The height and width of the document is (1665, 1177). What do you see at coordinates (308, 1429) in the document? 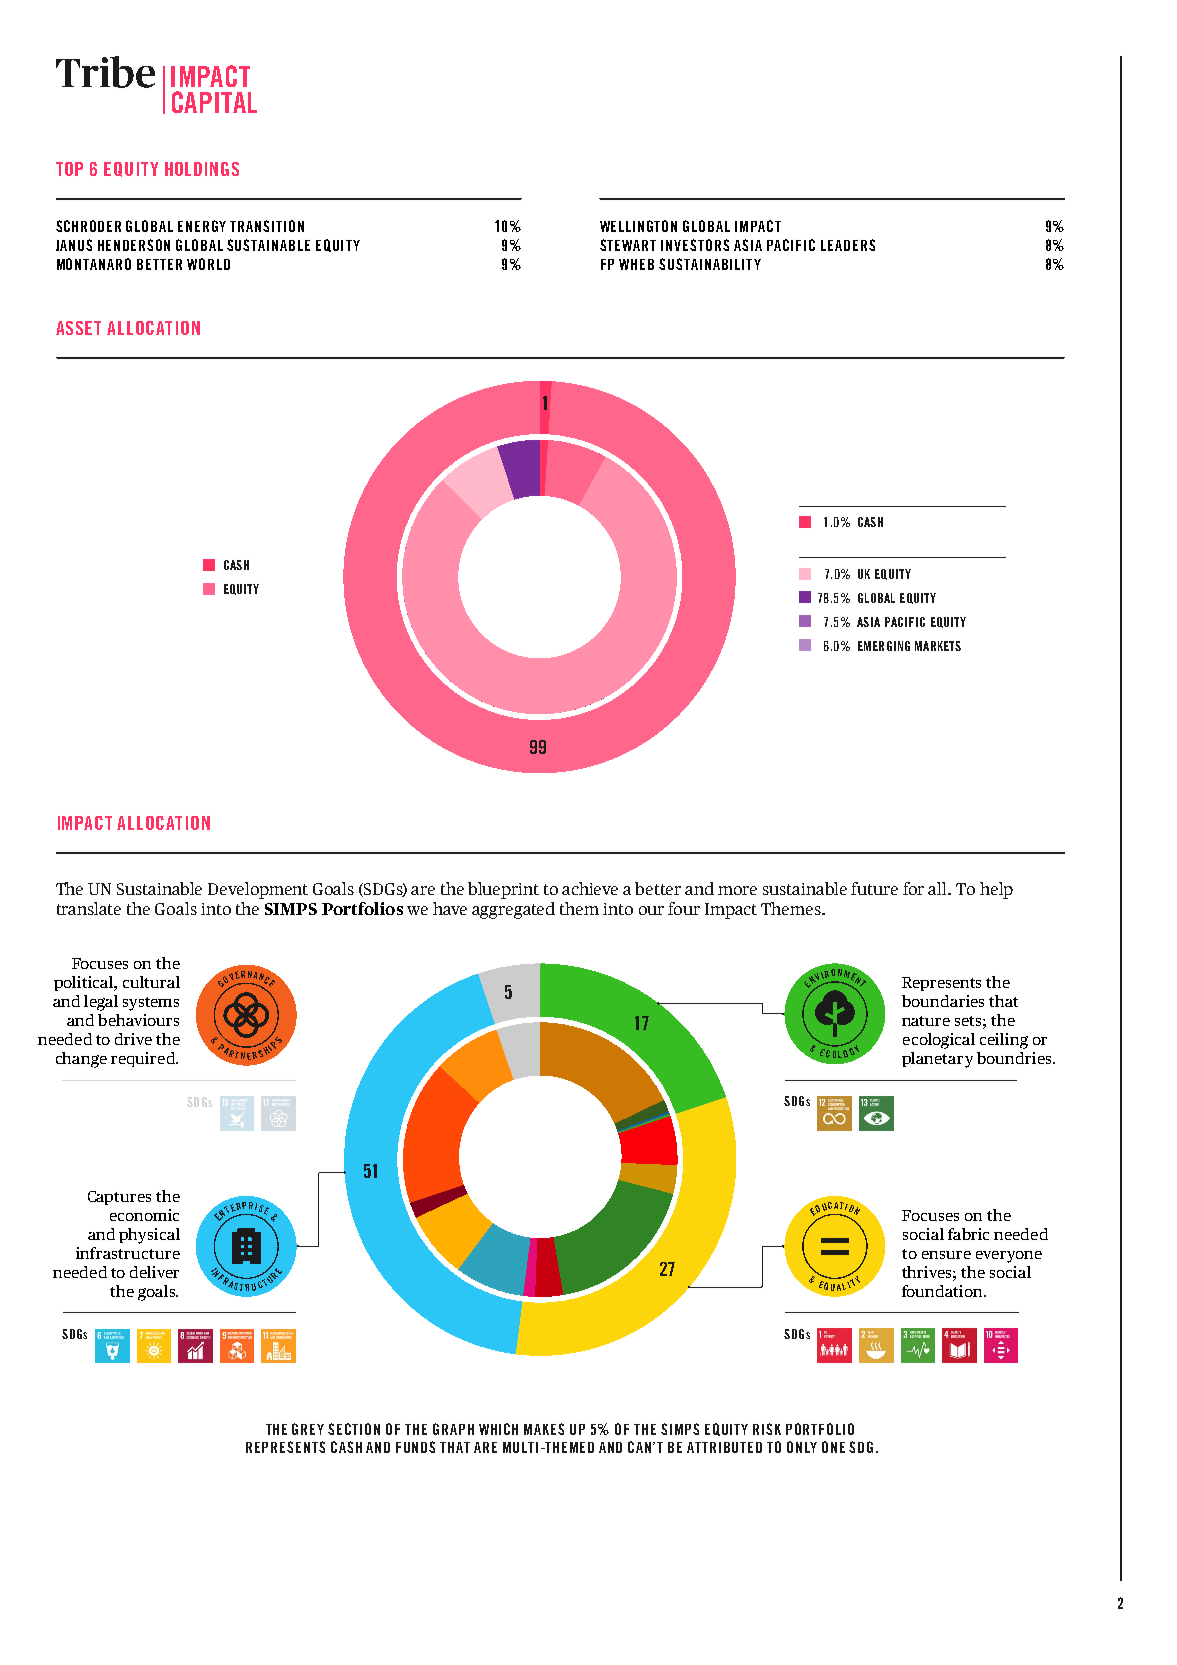
I see `GREY` at bounding box center [308, 1429].
